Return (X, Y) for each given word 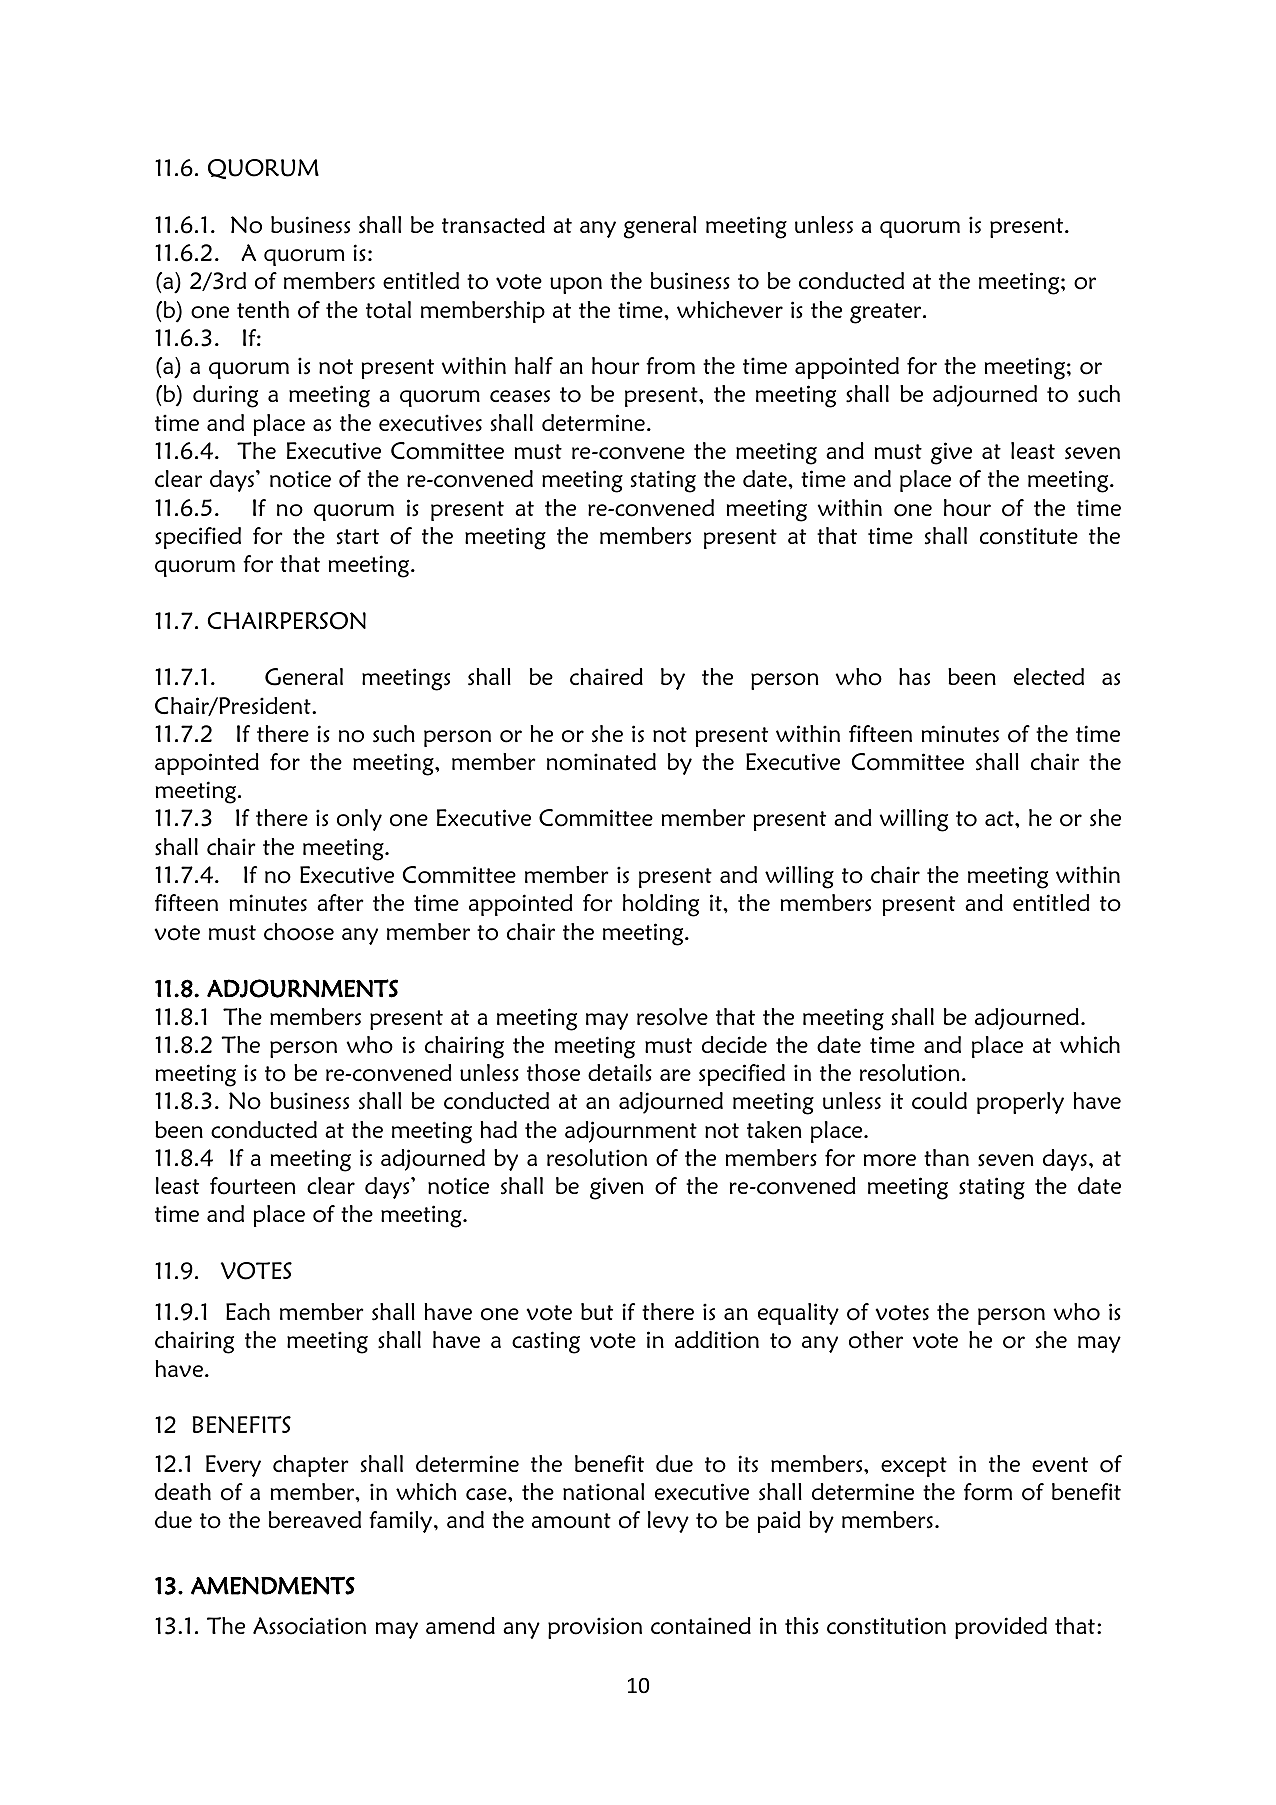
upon (576, 285)
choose (299, 932)
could (939, 1101)
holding (661, 905)
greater (887, 313)
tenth (263, 309)
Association (309, 1626)
